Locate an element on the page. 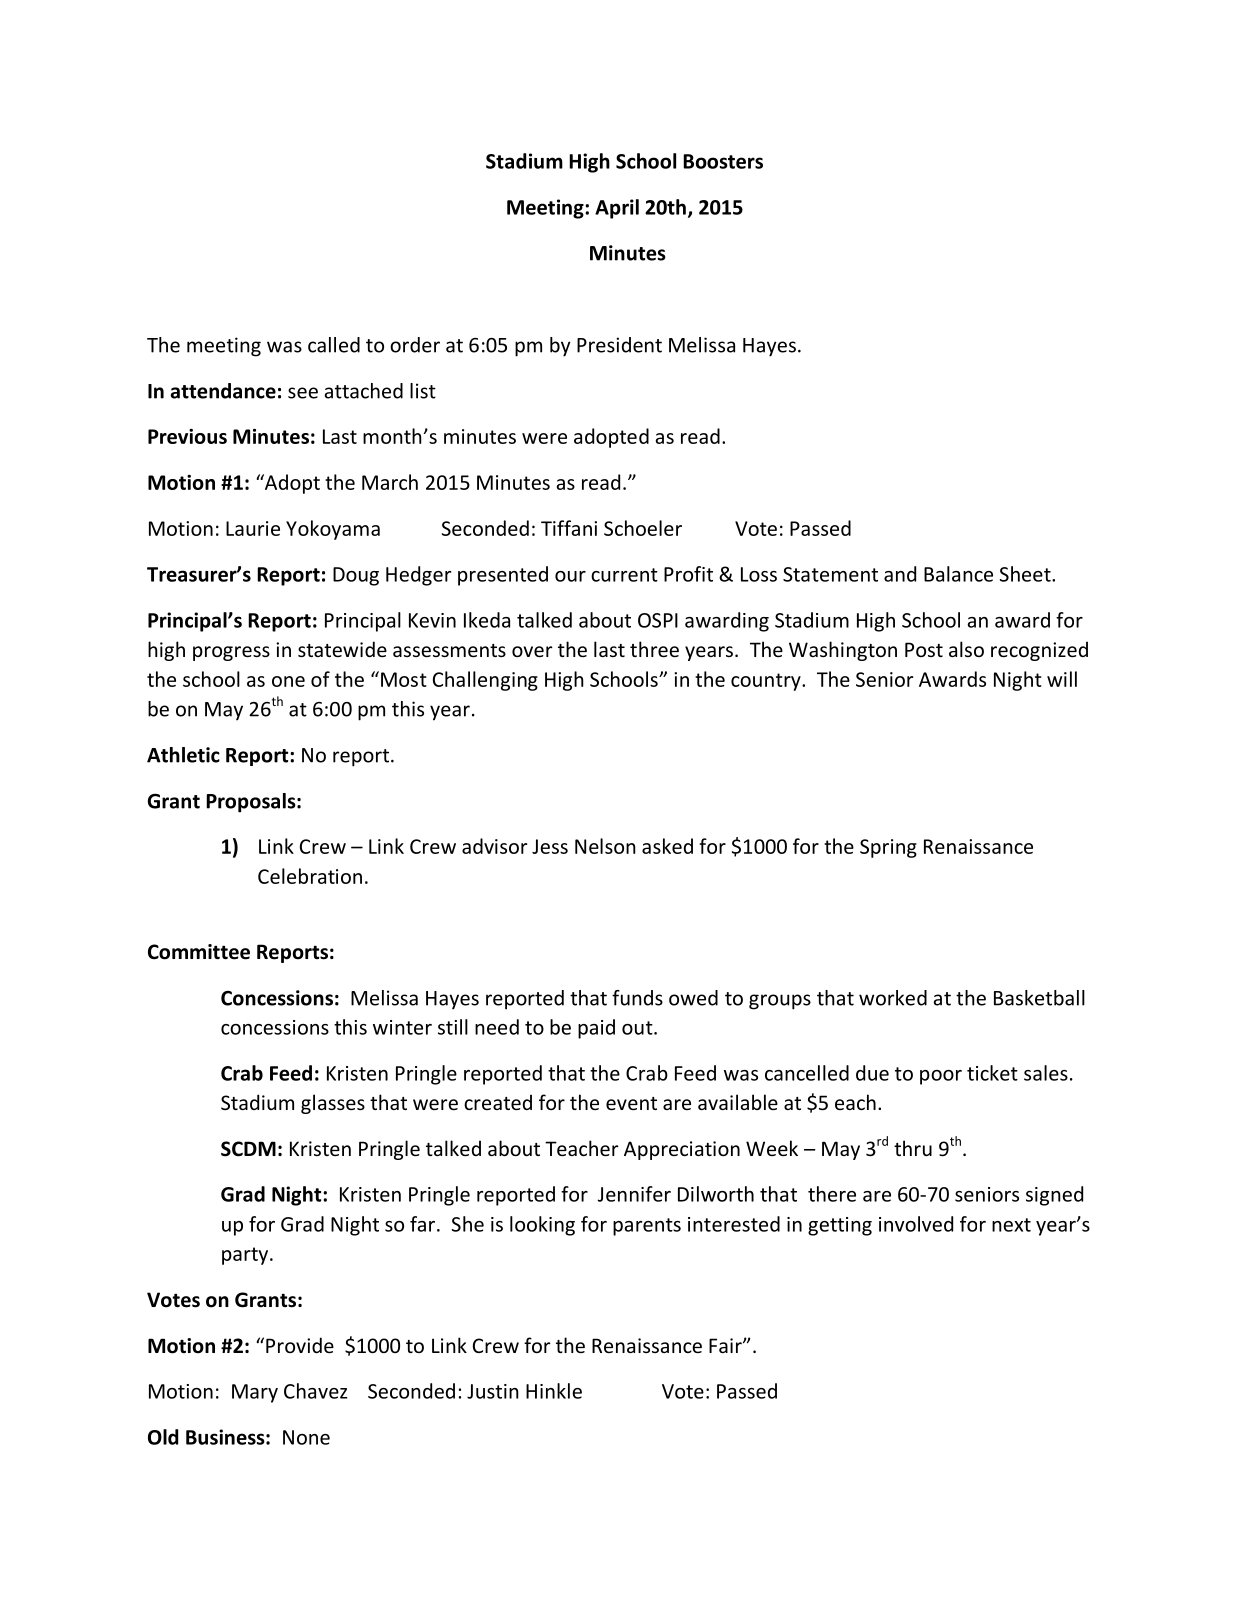 Image resolution: width=1249 pixels, height=1616 pixels. progress is located at coordinates (231, 653).
